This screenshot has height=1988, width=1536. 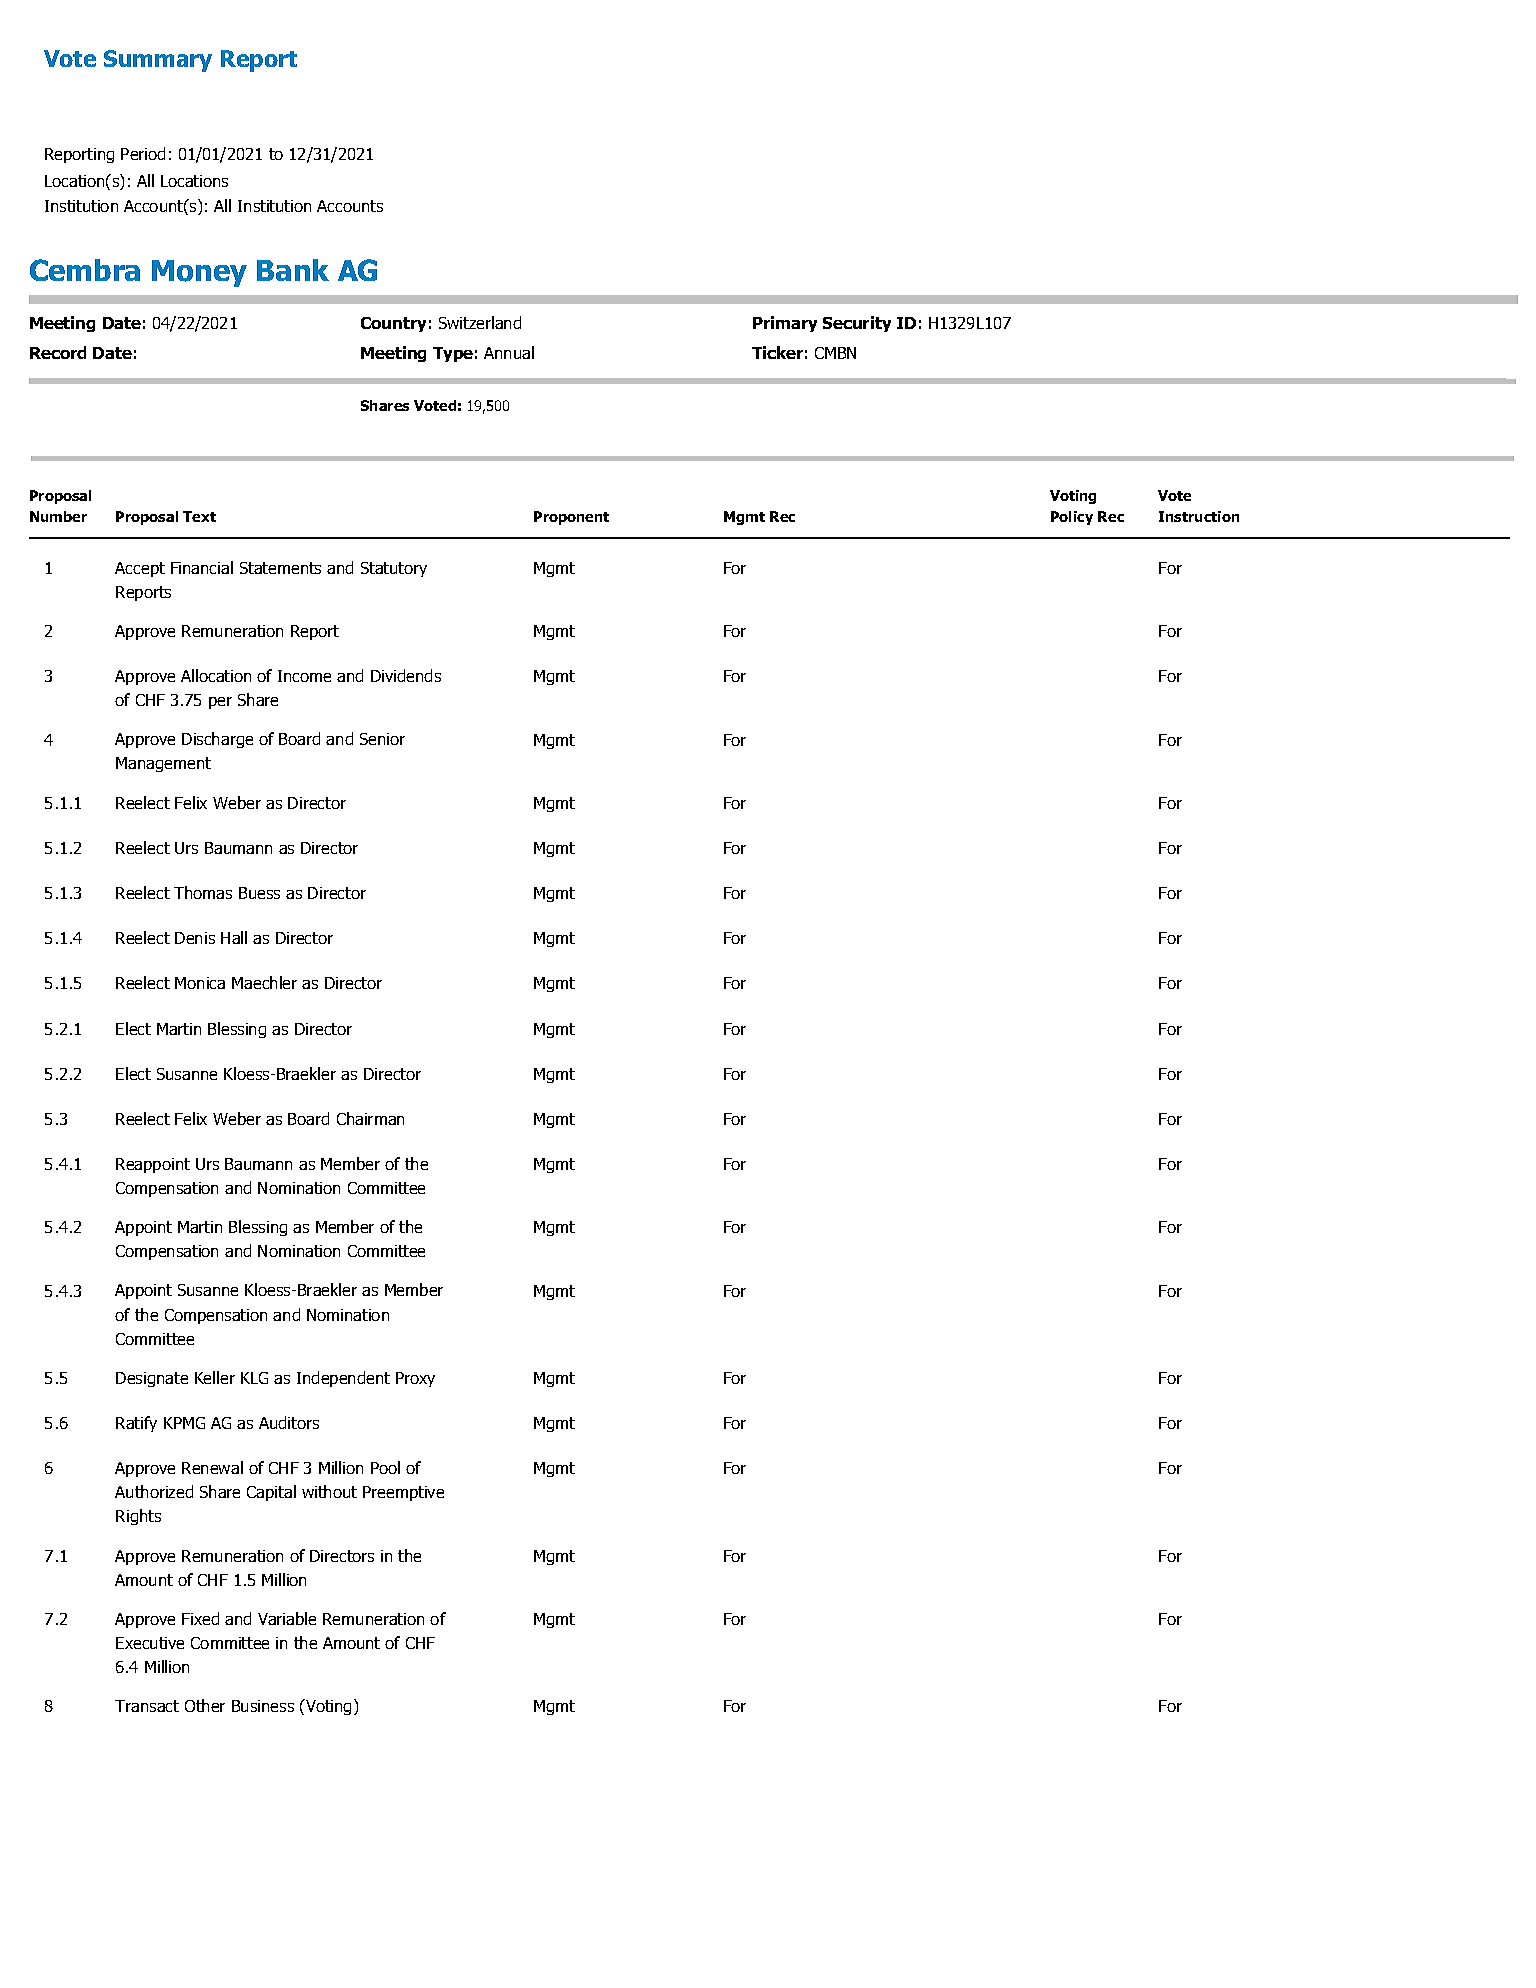 I want to click on Policy, so click(x=1072, y=518).
